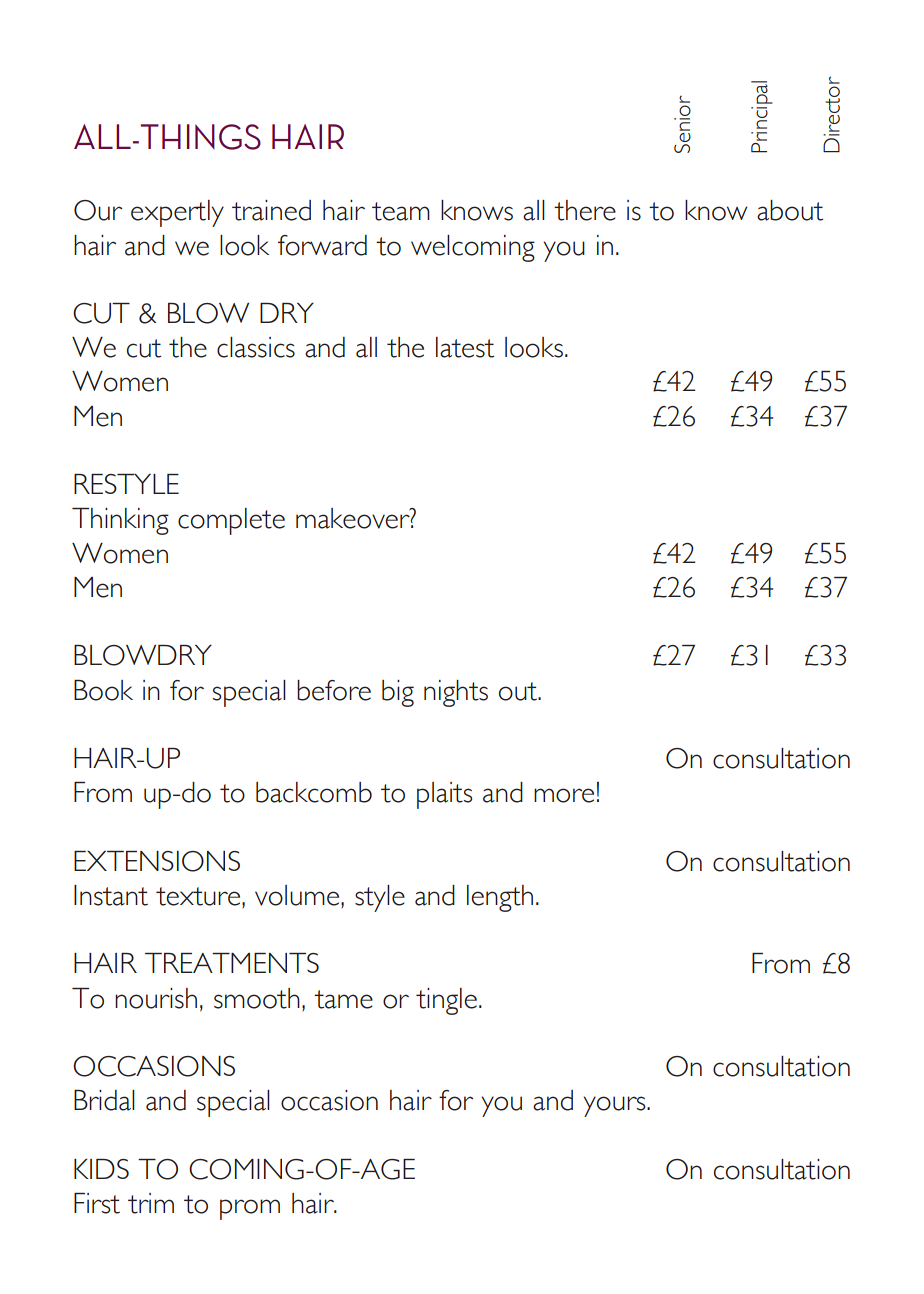 This image has height=1294, width=924. I want to click on Book, so click(103, 690).
